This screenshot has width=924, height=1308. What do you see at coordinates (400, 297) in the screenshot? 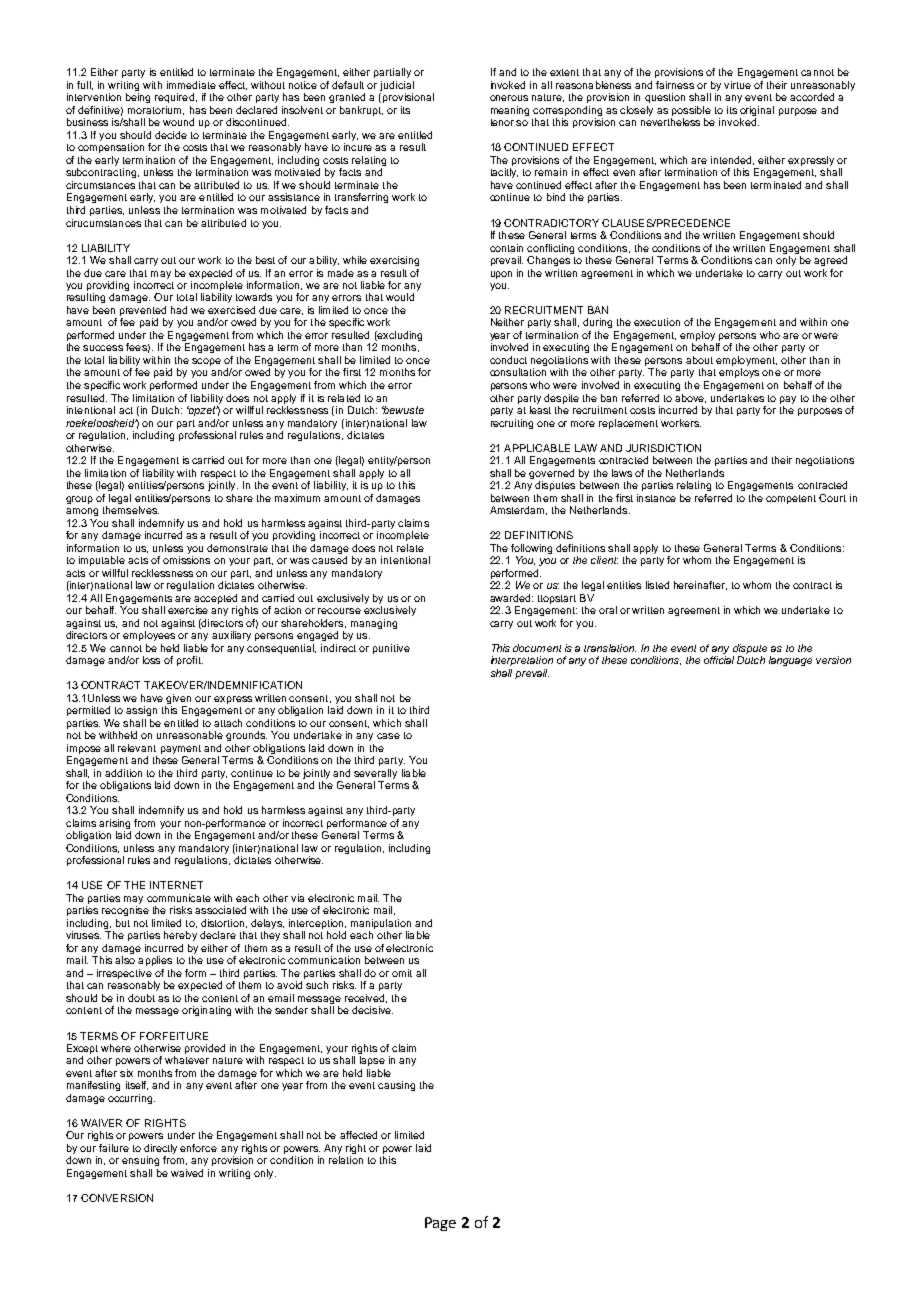
I see `would` at bounding box center [400, 297].
